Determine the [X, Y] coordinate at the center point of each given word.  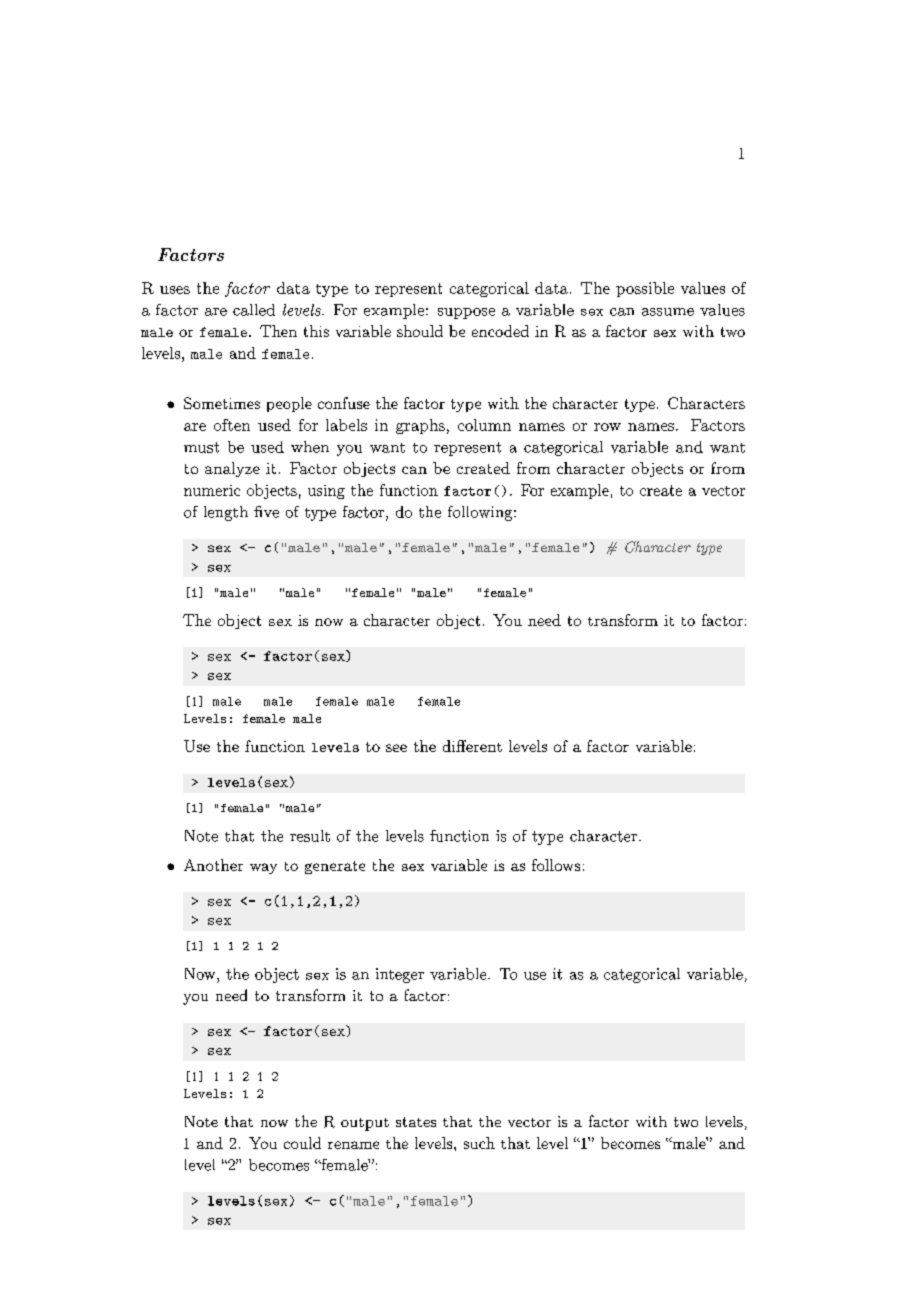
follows [556, 865]
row [607, 427]
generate [335, 867]
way [263, 868]
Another [213, 865]
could [302, 1143]
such [479, 1143]
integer [400, 975]
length [226, 513]
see [396, 748]
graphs [420, 426]
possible [645, 289]
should [420, 331]
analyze [232, 469]
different [472, 746]
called [254, 310]
